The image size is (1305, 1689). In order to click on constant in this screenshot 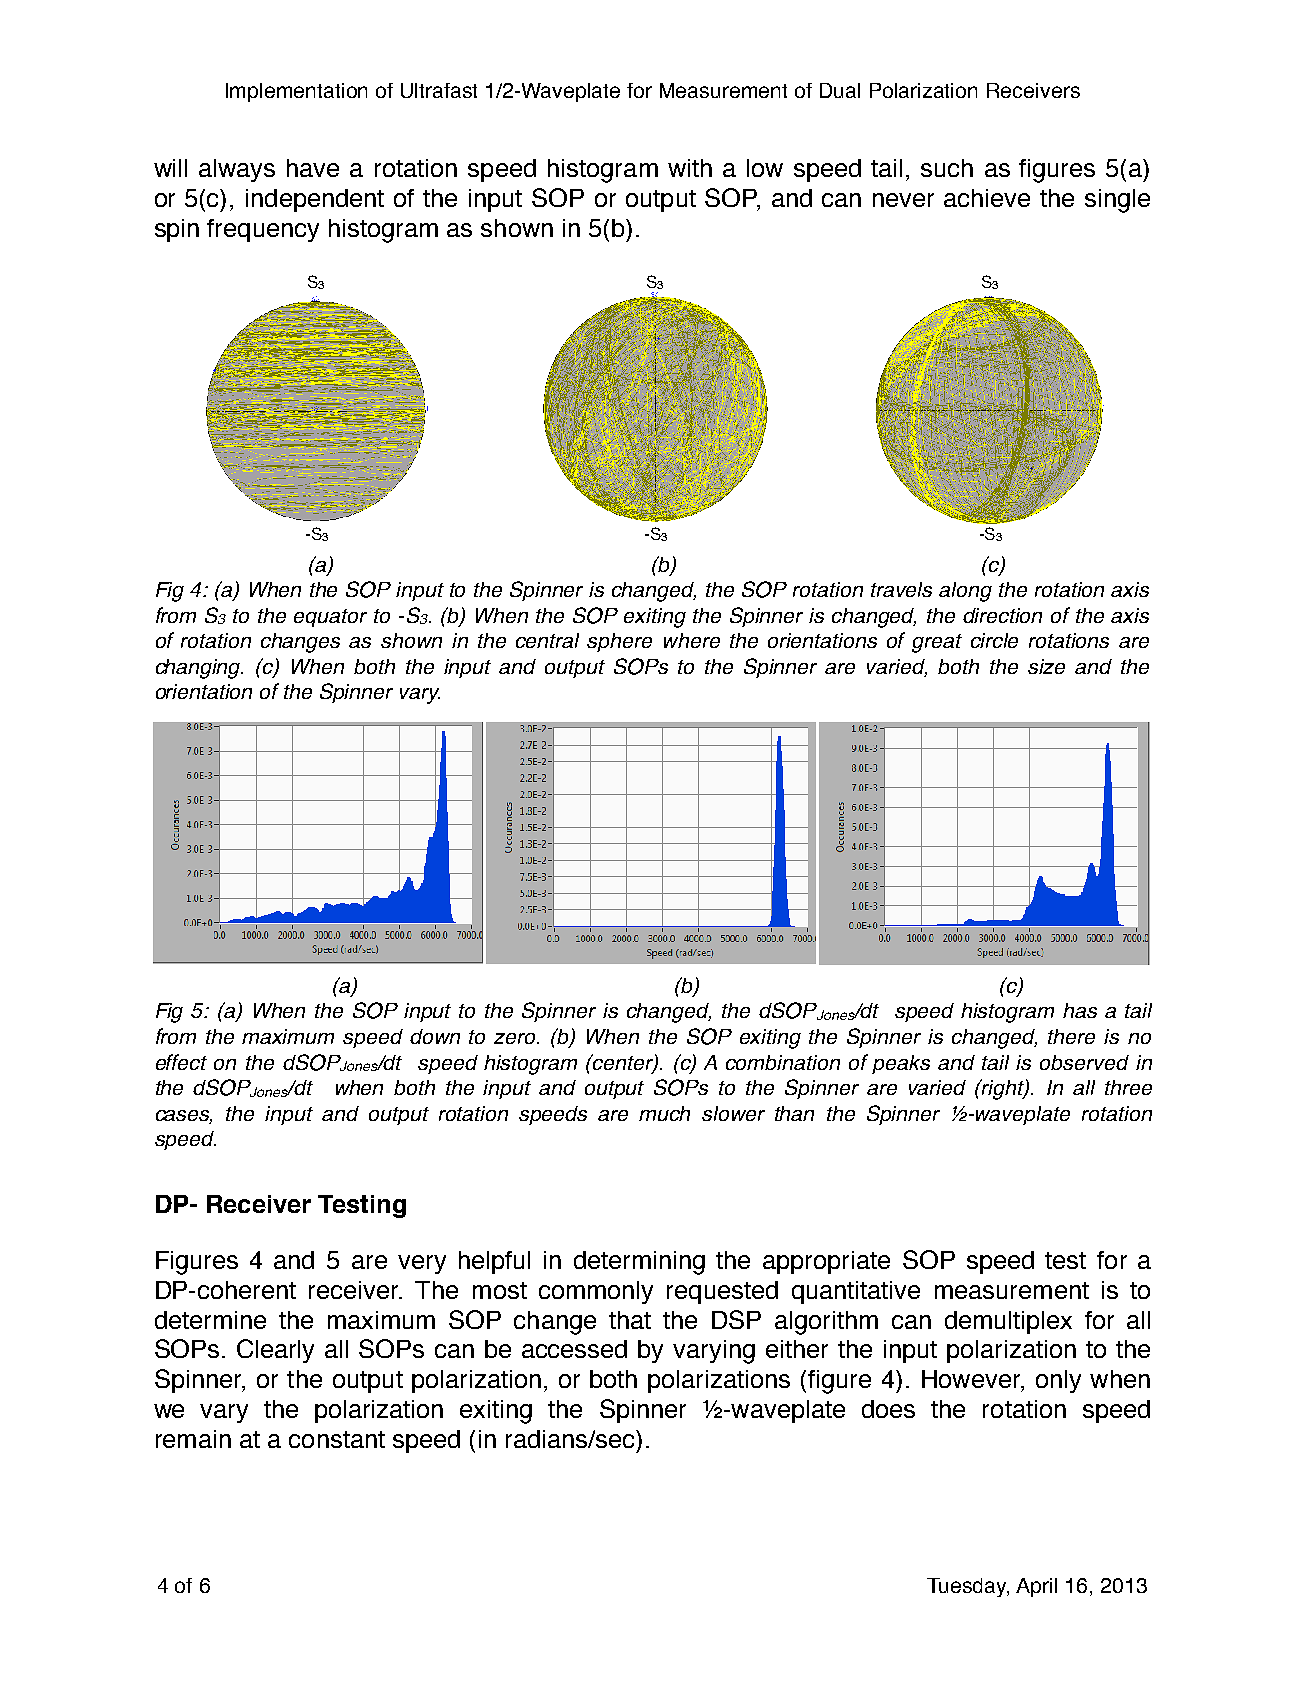, I will do `click(337, 1439)`.
